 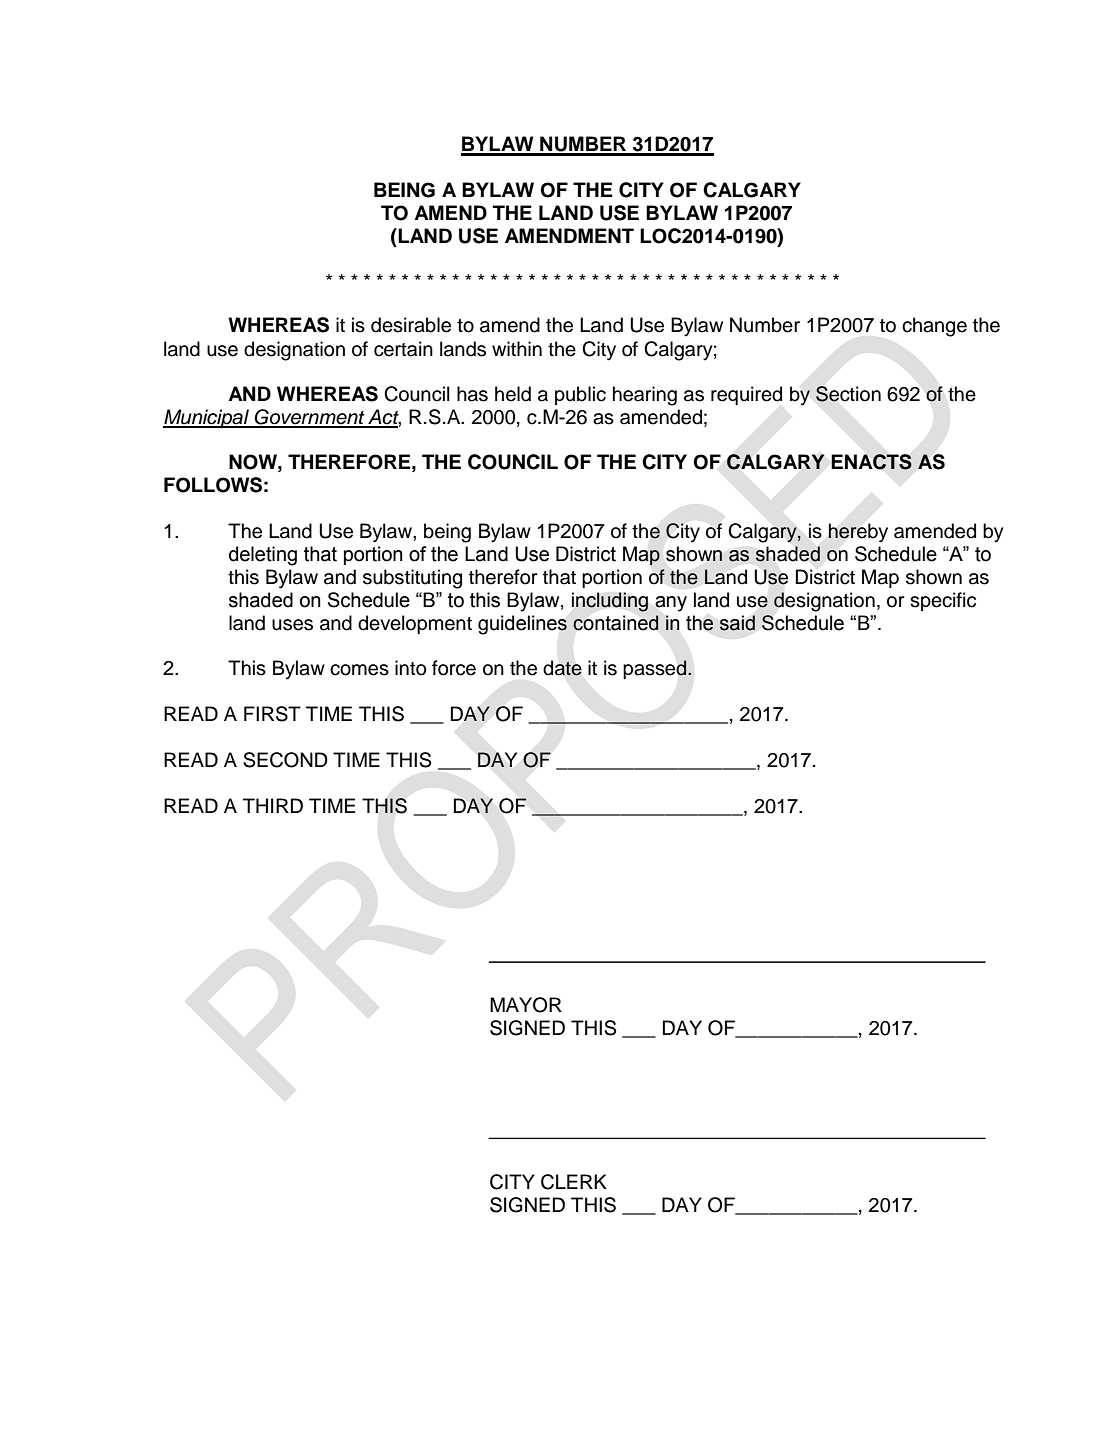 I want to click on CLERK, so click(x=574, y=1182).
